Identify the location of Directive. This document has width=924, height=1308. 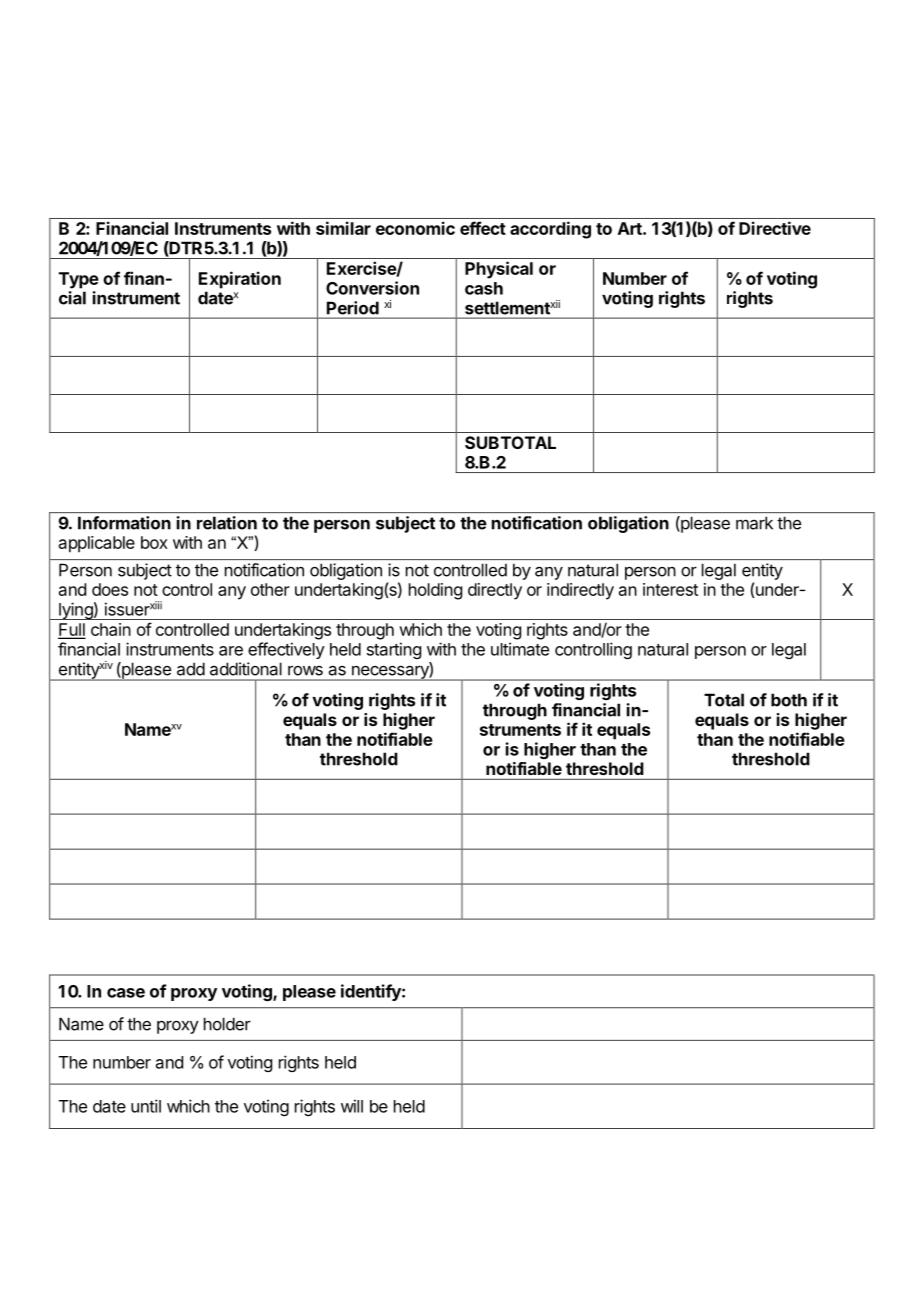
(775, 228).
